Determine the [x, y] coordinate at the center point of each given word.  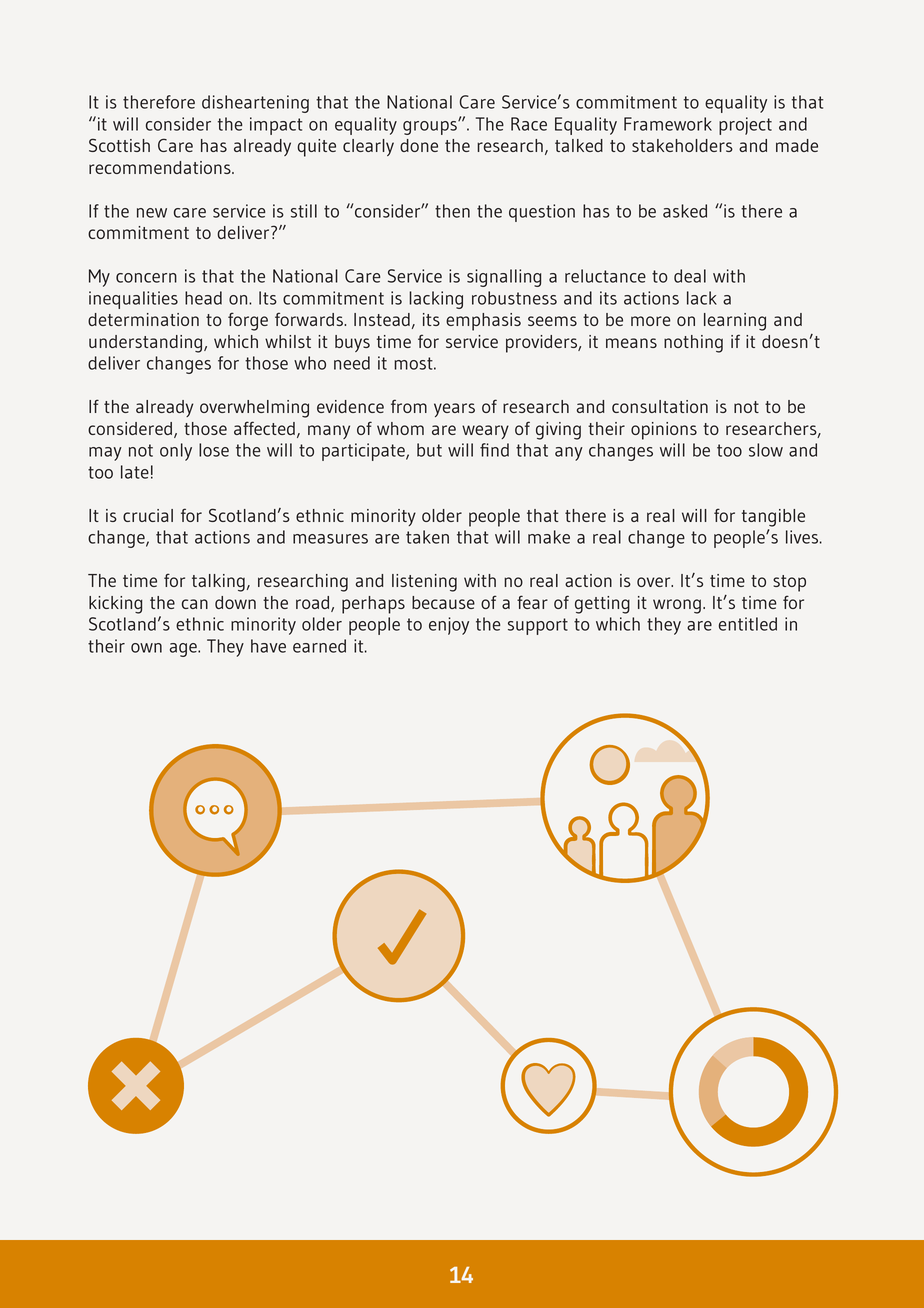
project [745, 126]
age [184, 650]
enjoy [449, 626]
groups [431, 127]
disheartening [255, 104]
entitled [748, 624]
